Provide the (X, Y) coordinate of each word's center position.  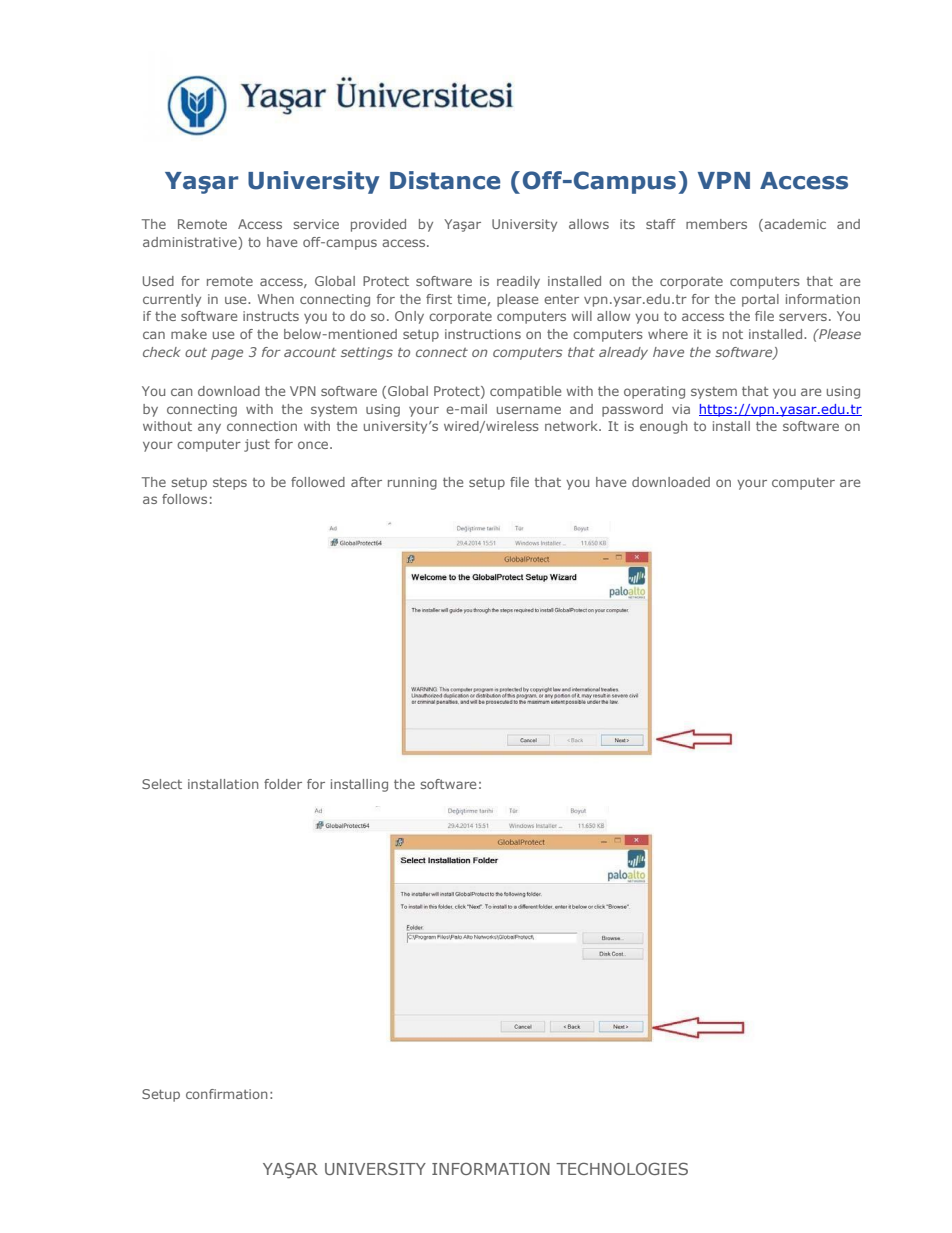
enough (663, 427)
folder (283, 784)
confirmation (226, 1094)
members (716, 224)
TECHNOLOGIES (622, 1168)
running (412, 483)
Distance (445, 180)
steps (230, 484)
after (366, 482)
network (572, 426)
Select (162, 784)
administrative (191, 243)
